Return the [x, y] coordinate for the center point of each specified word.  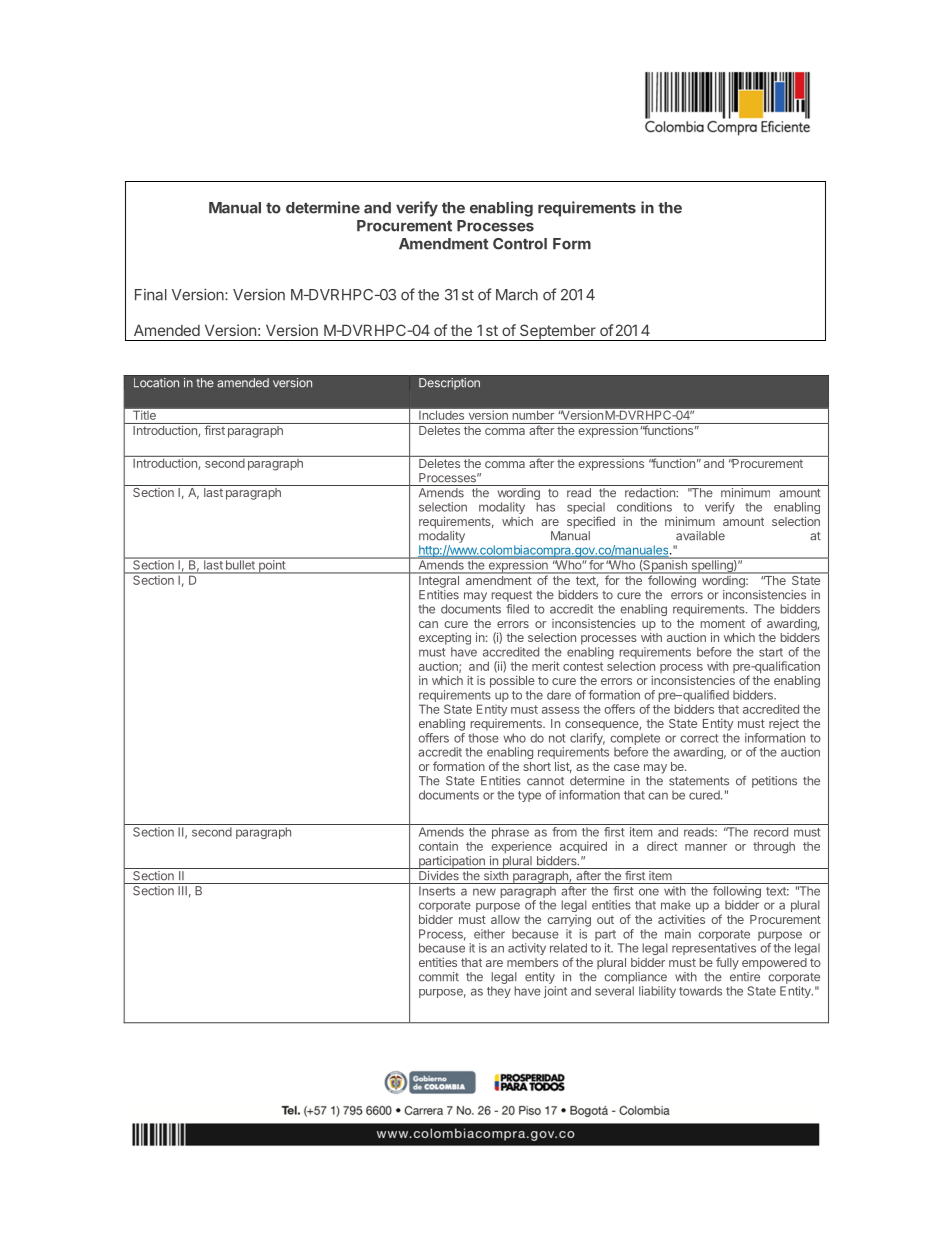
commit [439, 977]
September [558, 332]
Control [520, 244]
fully [727, 963]
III [182, 890]
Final [151, 295]
